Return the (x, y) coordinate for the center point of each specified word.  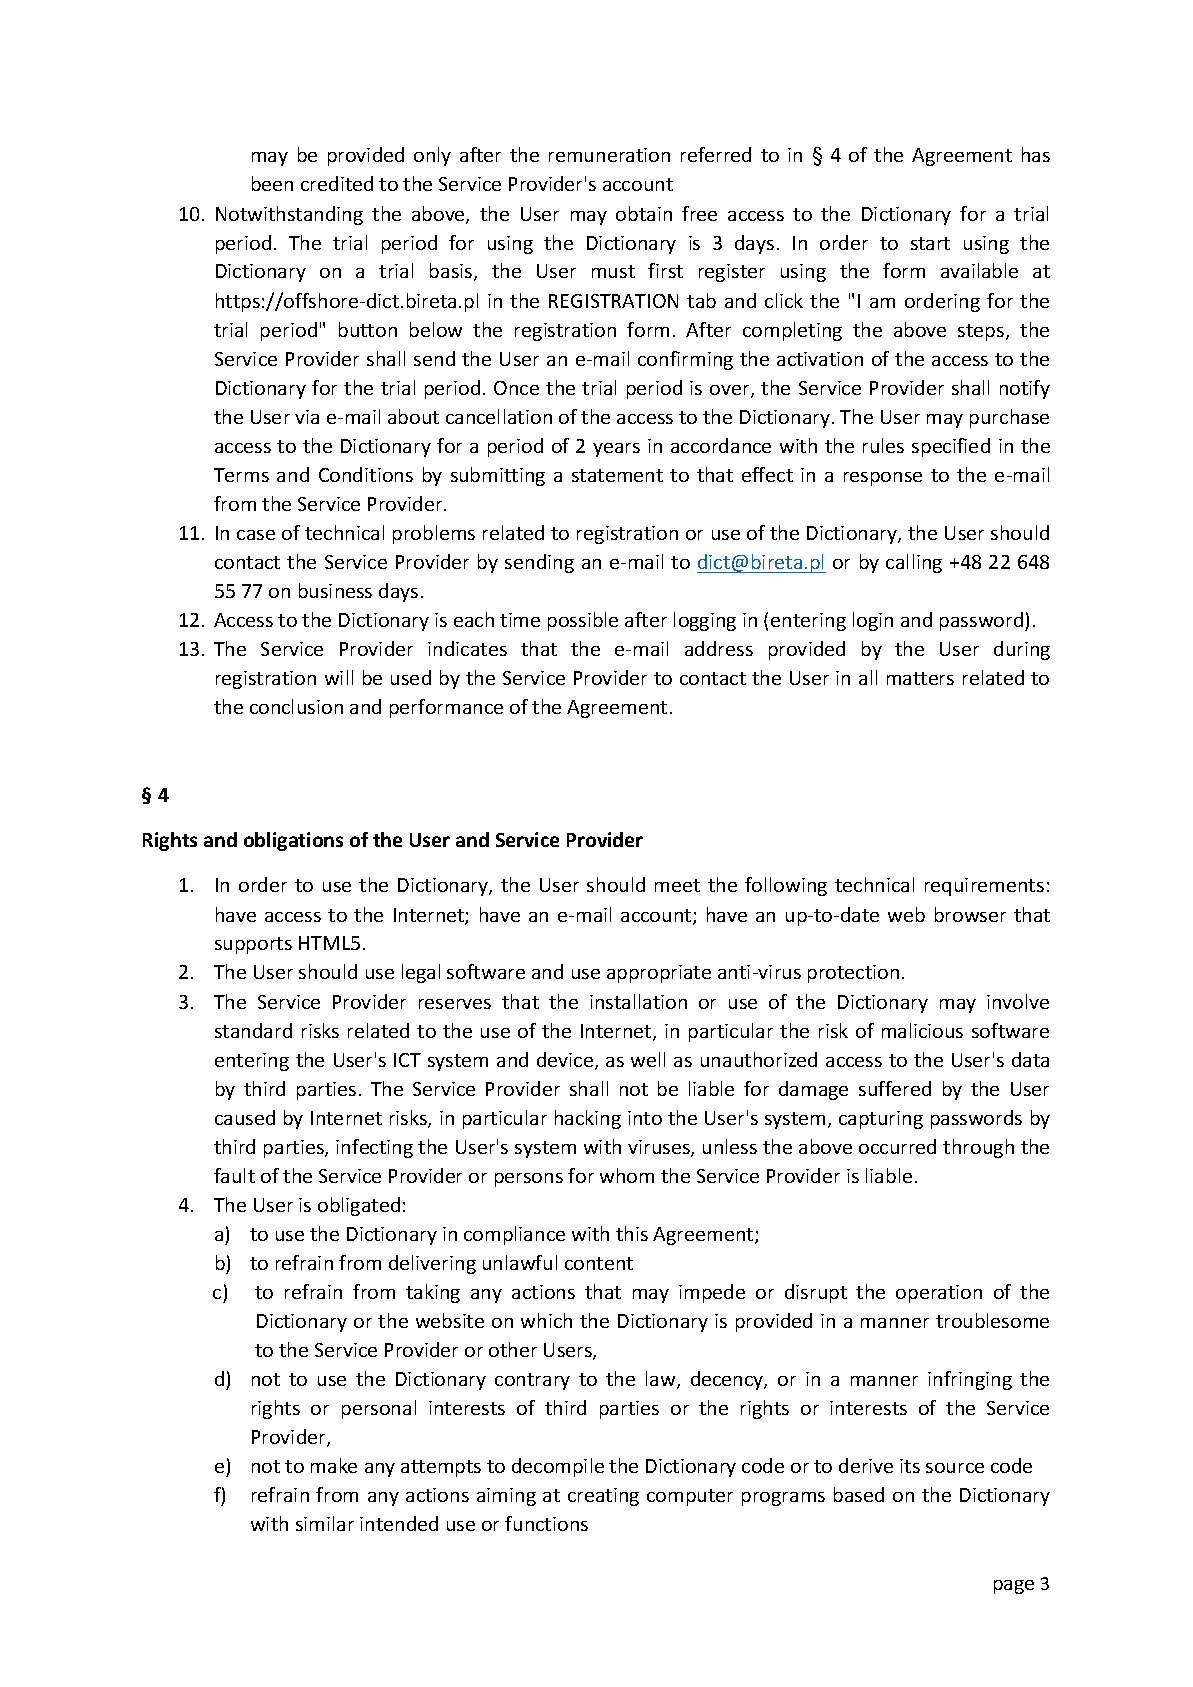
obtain (644, 213)
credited (337, 183)
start (930, 243)
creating (603, 1497)
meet (677, 885)
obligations (293, 841)
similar (325, 1523)
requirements (984, 887)
